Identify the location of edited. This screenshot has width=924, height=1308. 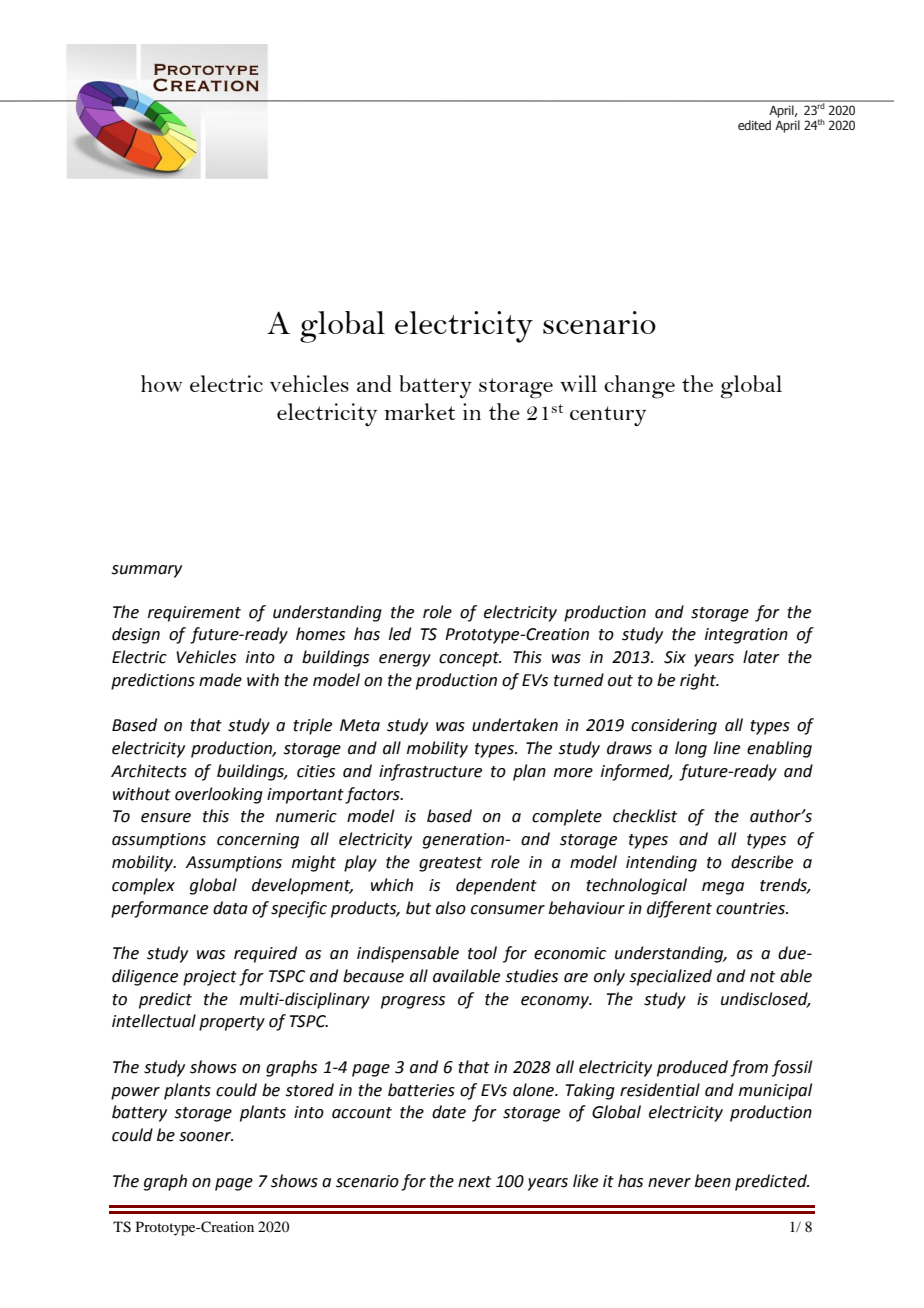
(754, 125).
